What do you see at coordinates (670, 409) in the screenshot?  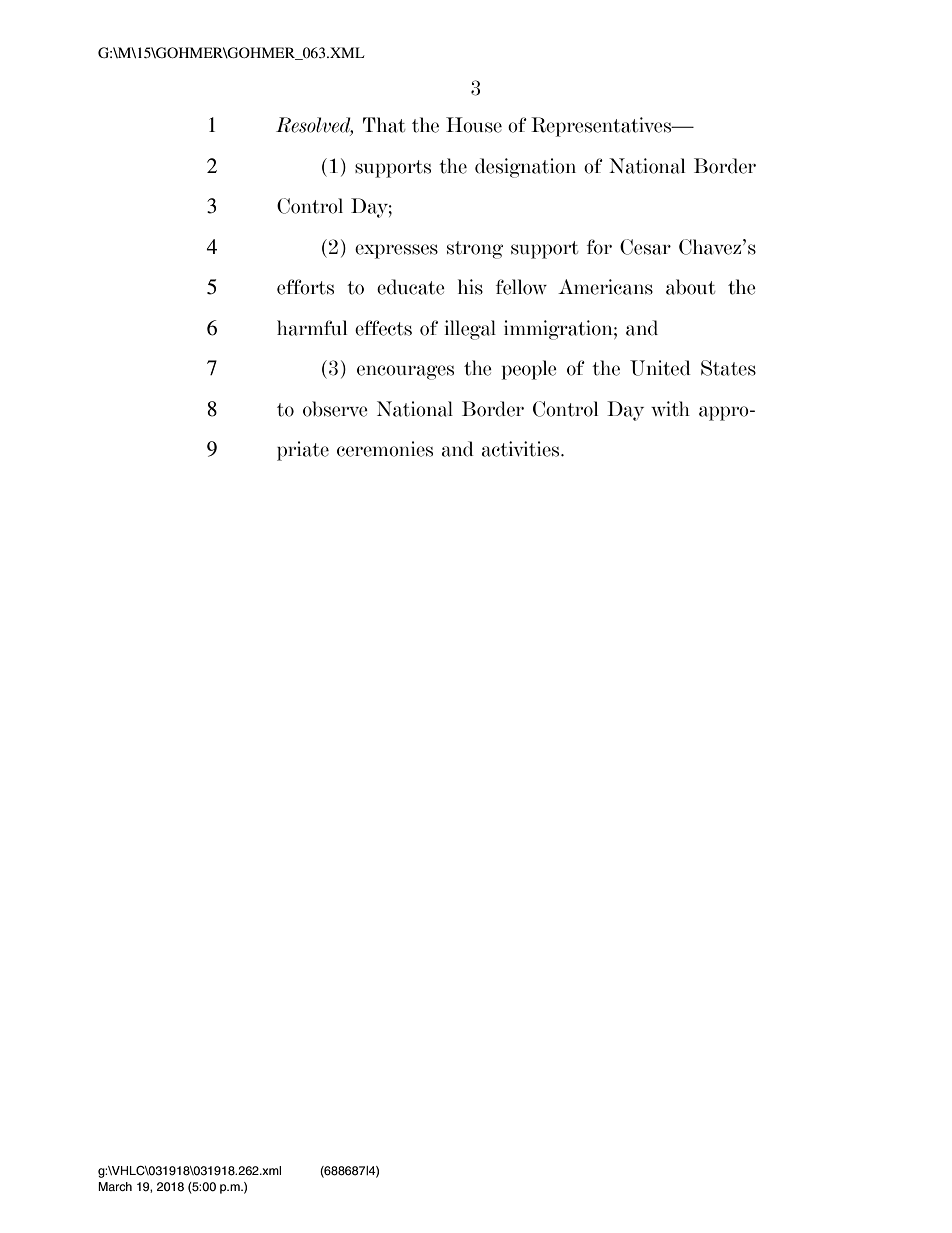 I see `with` at bounding box center [670, 409].
